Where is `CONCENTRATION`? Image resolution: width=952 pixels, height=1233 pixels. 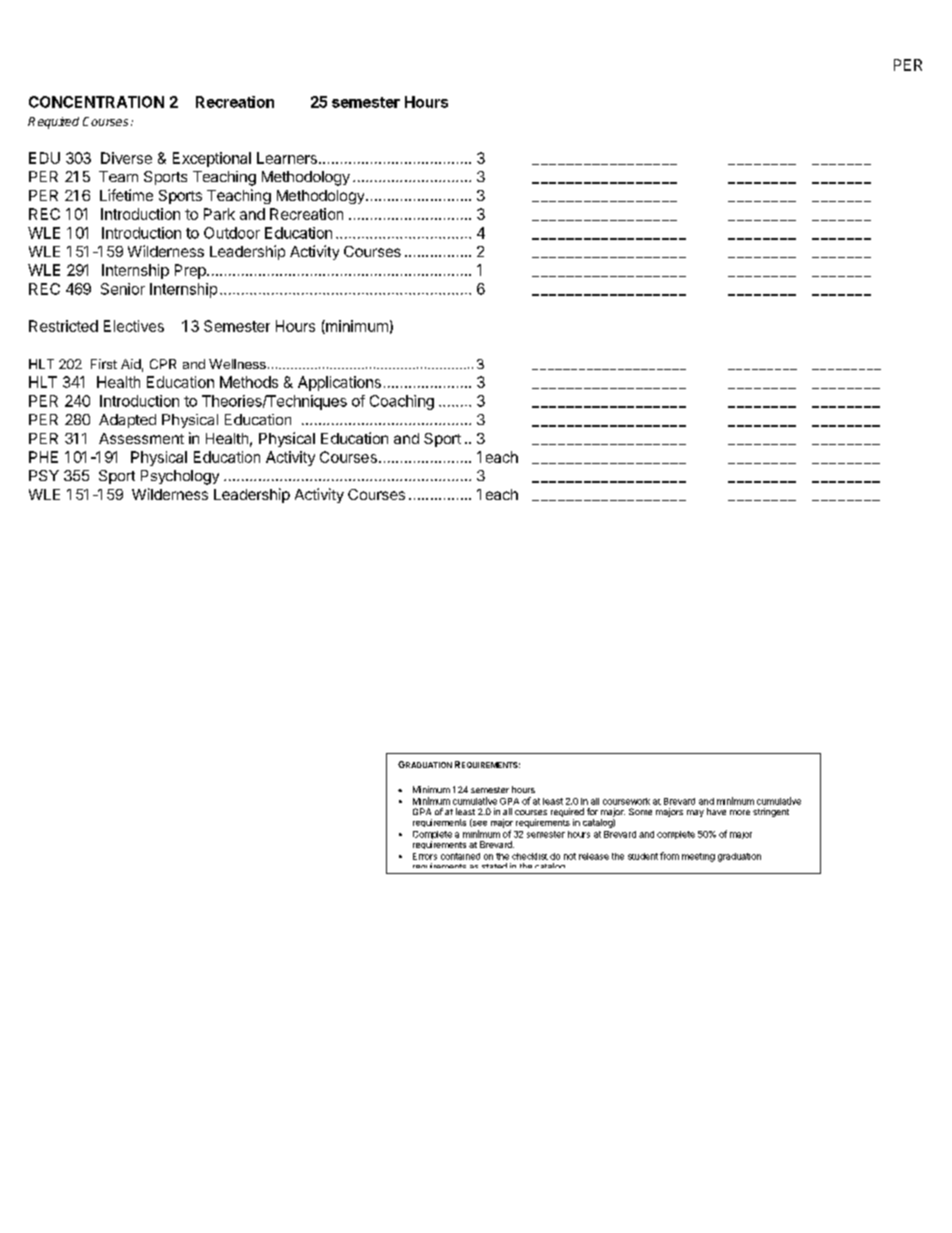
CONCENTRATION is located at coordinates (96, 102).
